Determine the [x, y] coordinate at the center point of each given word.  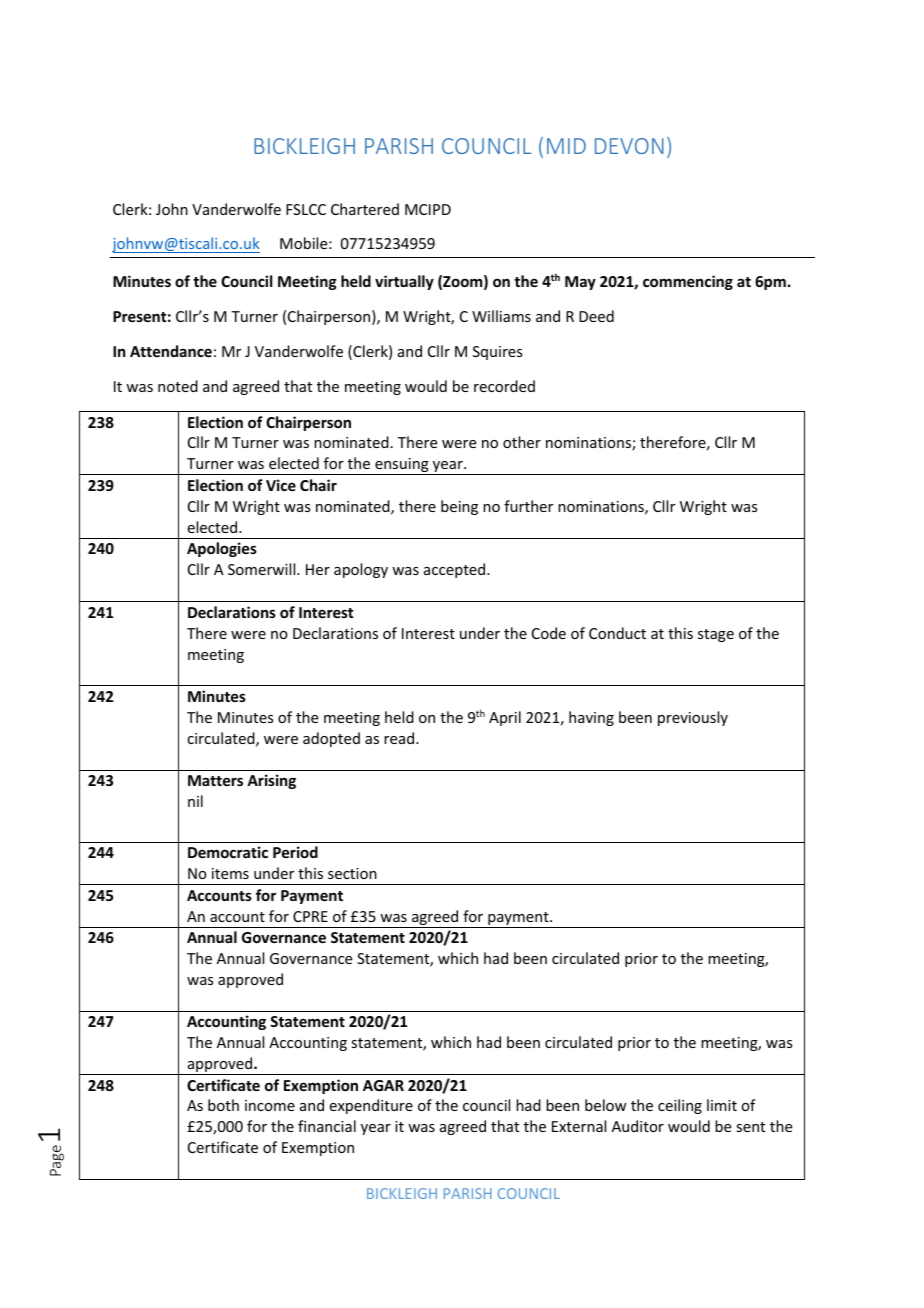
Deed [596, 316]
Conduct [617, 633]
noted [178, 386]
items [230, 873]
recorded [504, 386]
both [223, 1105]
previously [693, 718]
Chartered [365, 209]
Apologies [222, 549]
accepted [456, 570]
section [352, 873]
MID [566, 146]
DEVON [629, 146]
